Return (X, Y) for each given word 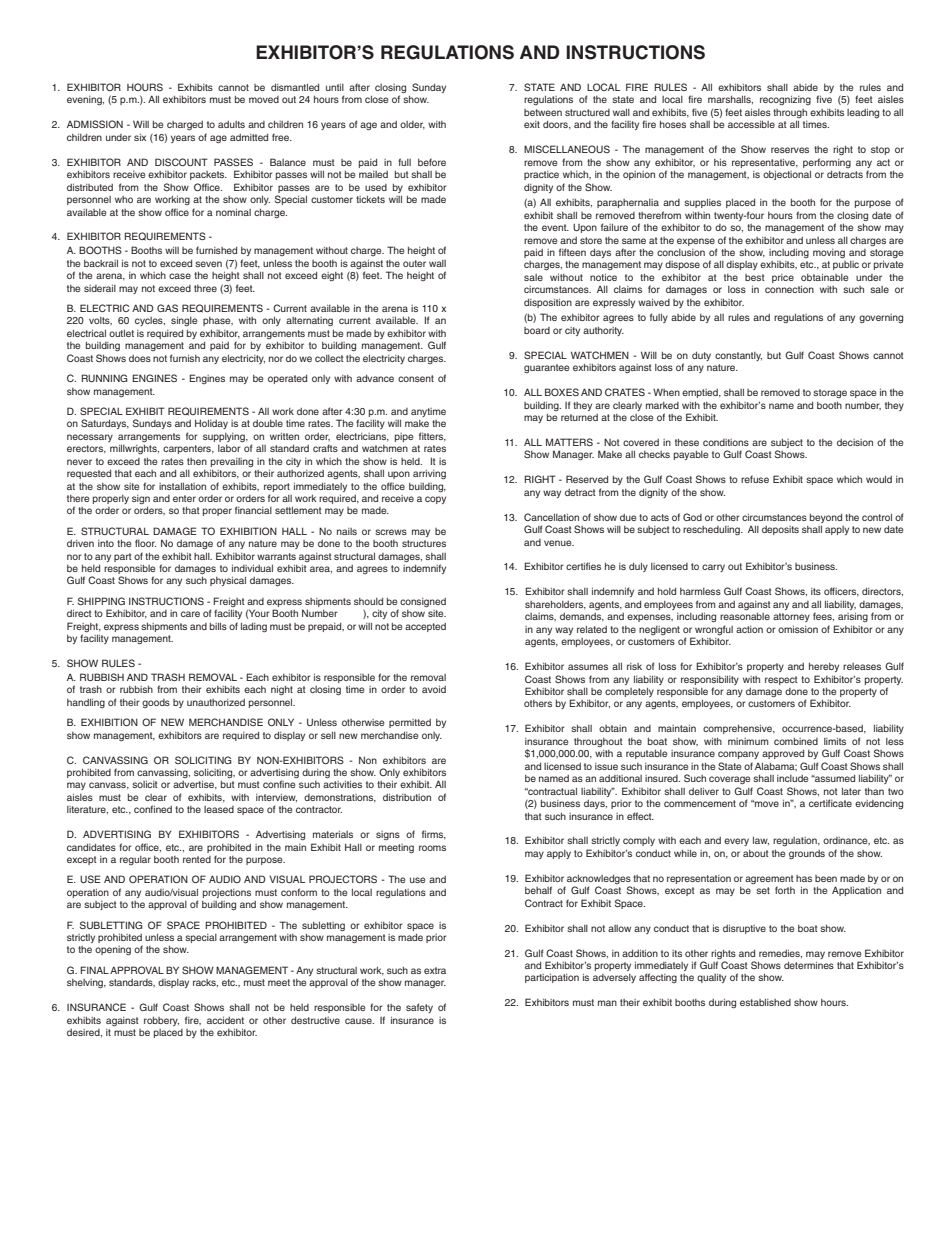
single (184, 321)
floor (145, 543)
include (792, 778)
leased (219, 809)
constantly (738, 356)
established (765, 1002)
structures (424, 543)
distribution (407, 797)
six (140, 137)
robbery (161, 1021)
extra (435, 970)
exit (532, 124)
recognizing (785, 100)
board (537, 330)
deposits (780, 530)
